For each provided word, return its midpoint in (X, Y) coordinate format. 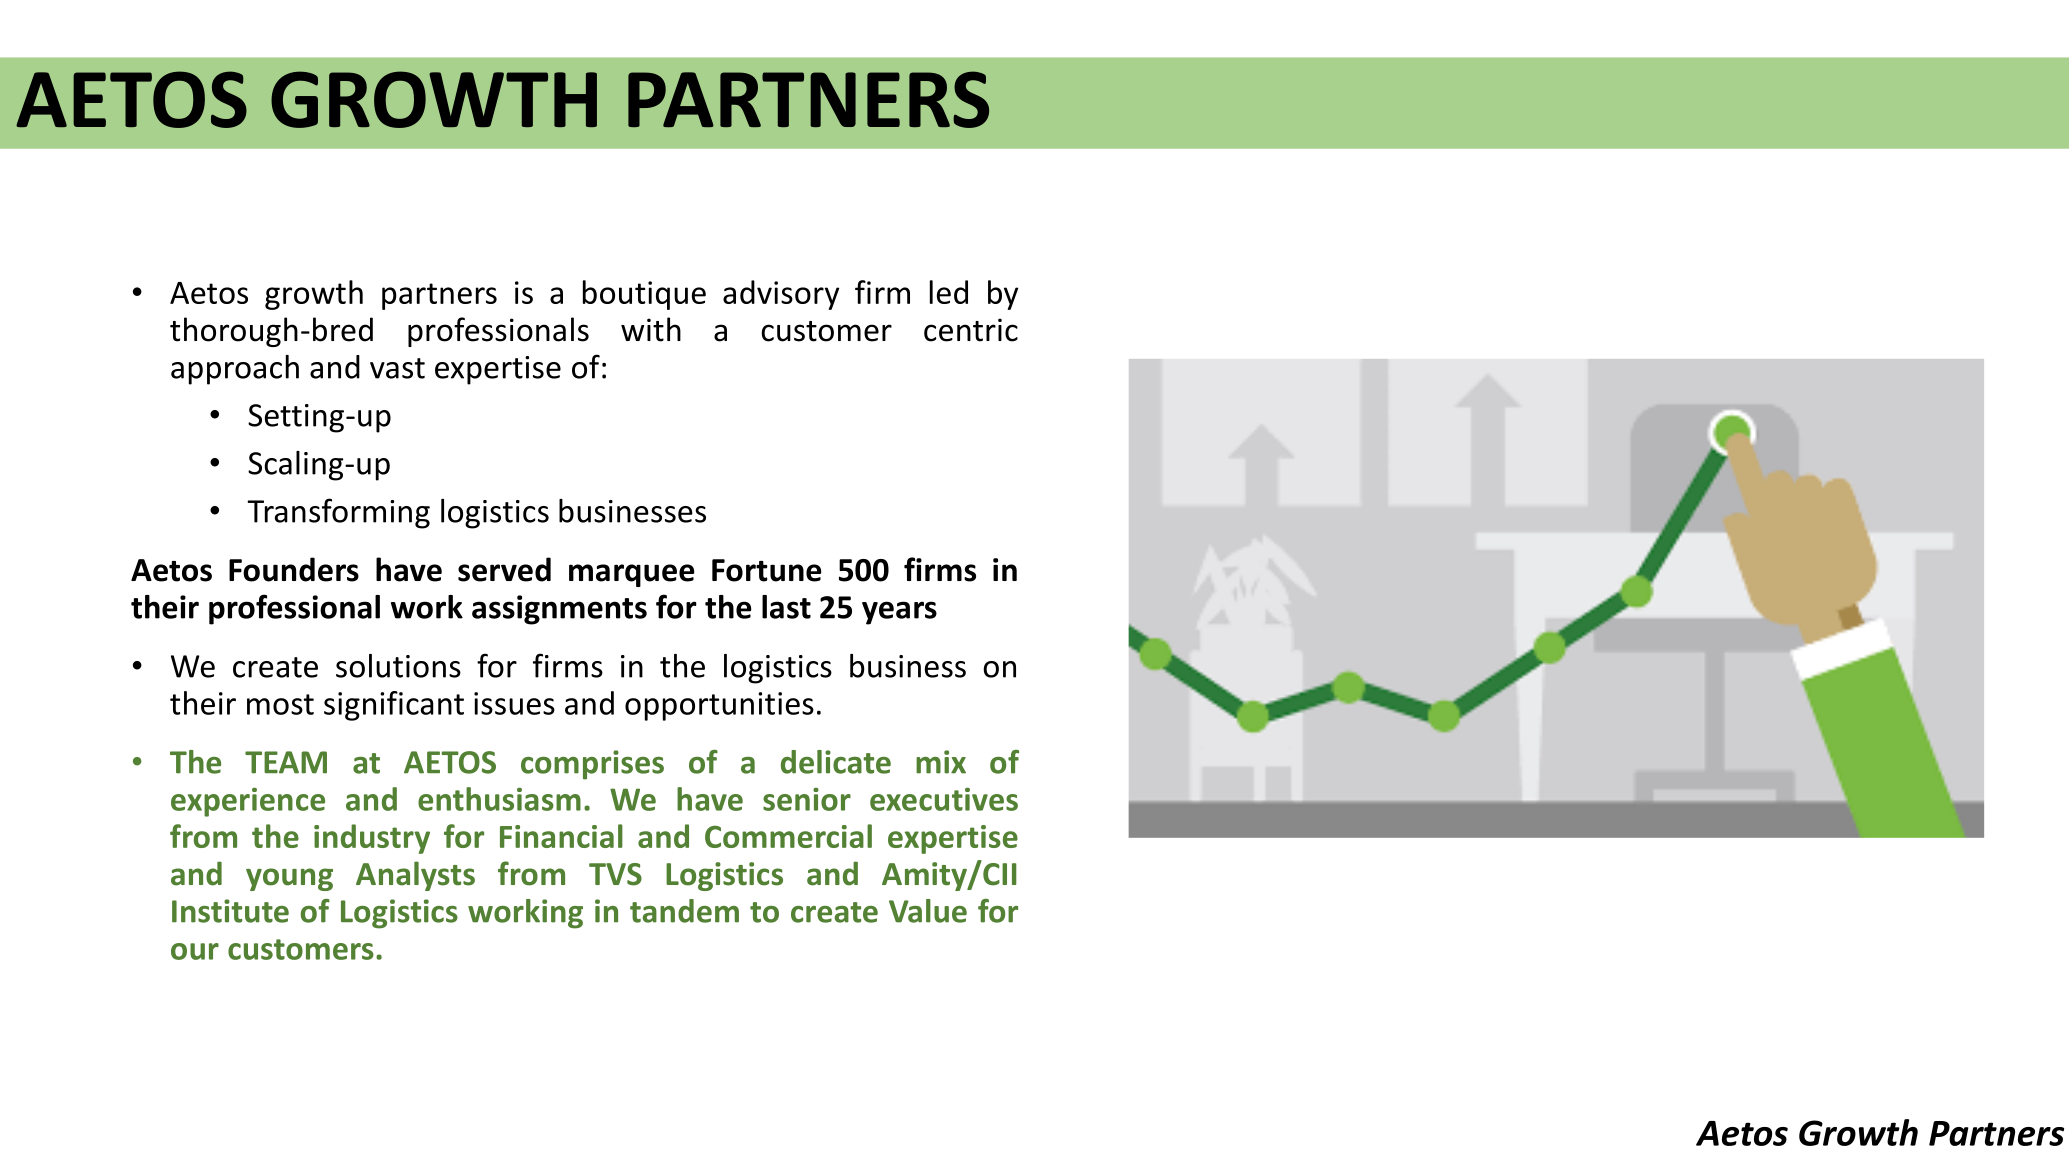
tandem (684, 911)
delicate (836, 762)
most (280, 704)
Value (928, 911)
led (949, 292)
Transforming (338, 513)
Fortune (766, 570)
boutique (644, 295)
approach (235, 370)
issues (514, 703)
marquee (631, 575)
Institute (230, 911)
